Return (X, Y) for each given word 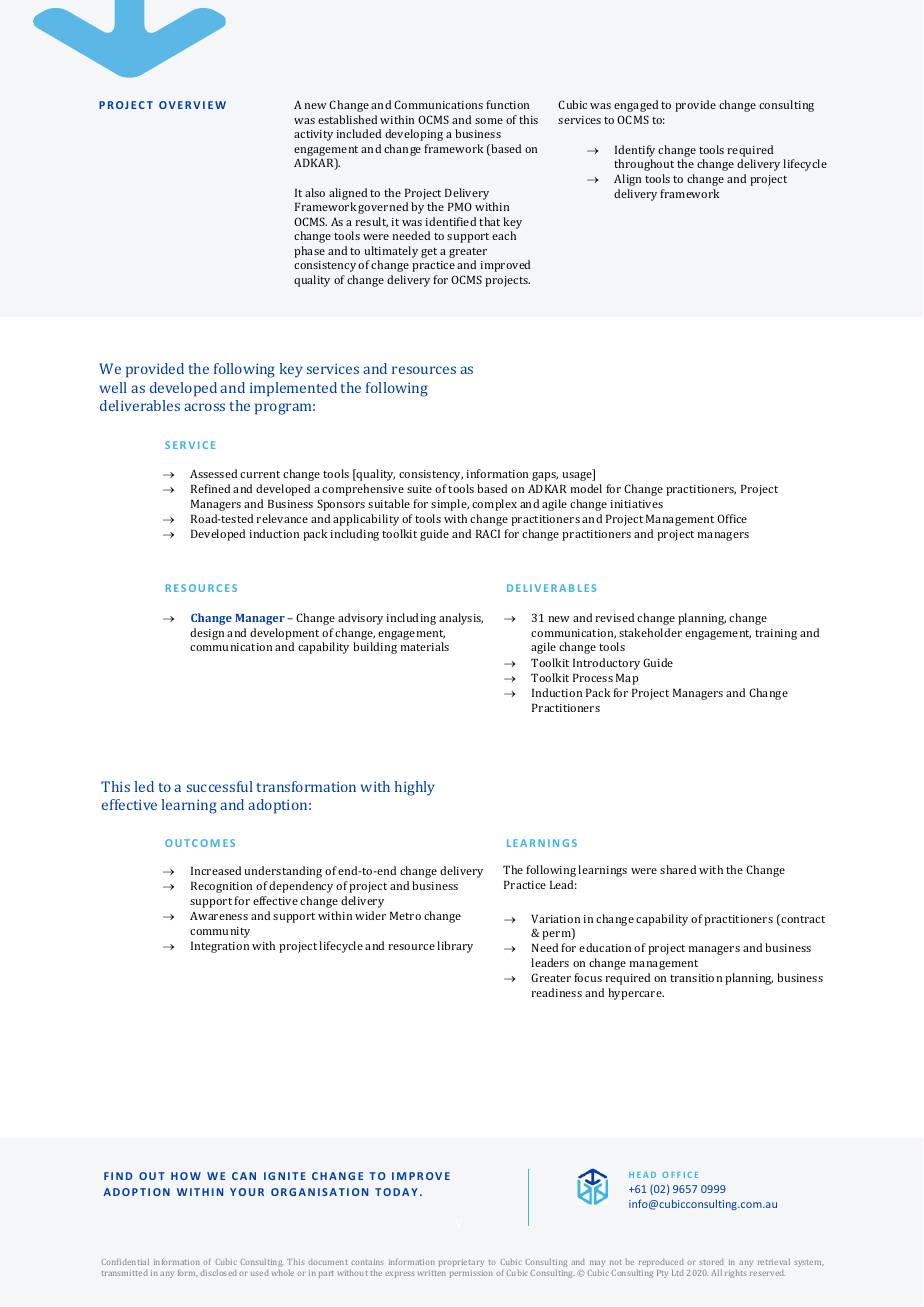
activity (313, 135)
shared (678, 869)
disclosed (218, 1272)
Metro (405, 915)
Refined (210, 488)
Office (732, 518)
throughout (644, 165)
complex (494, 505)
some (489, 121)
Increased (216, 870)
